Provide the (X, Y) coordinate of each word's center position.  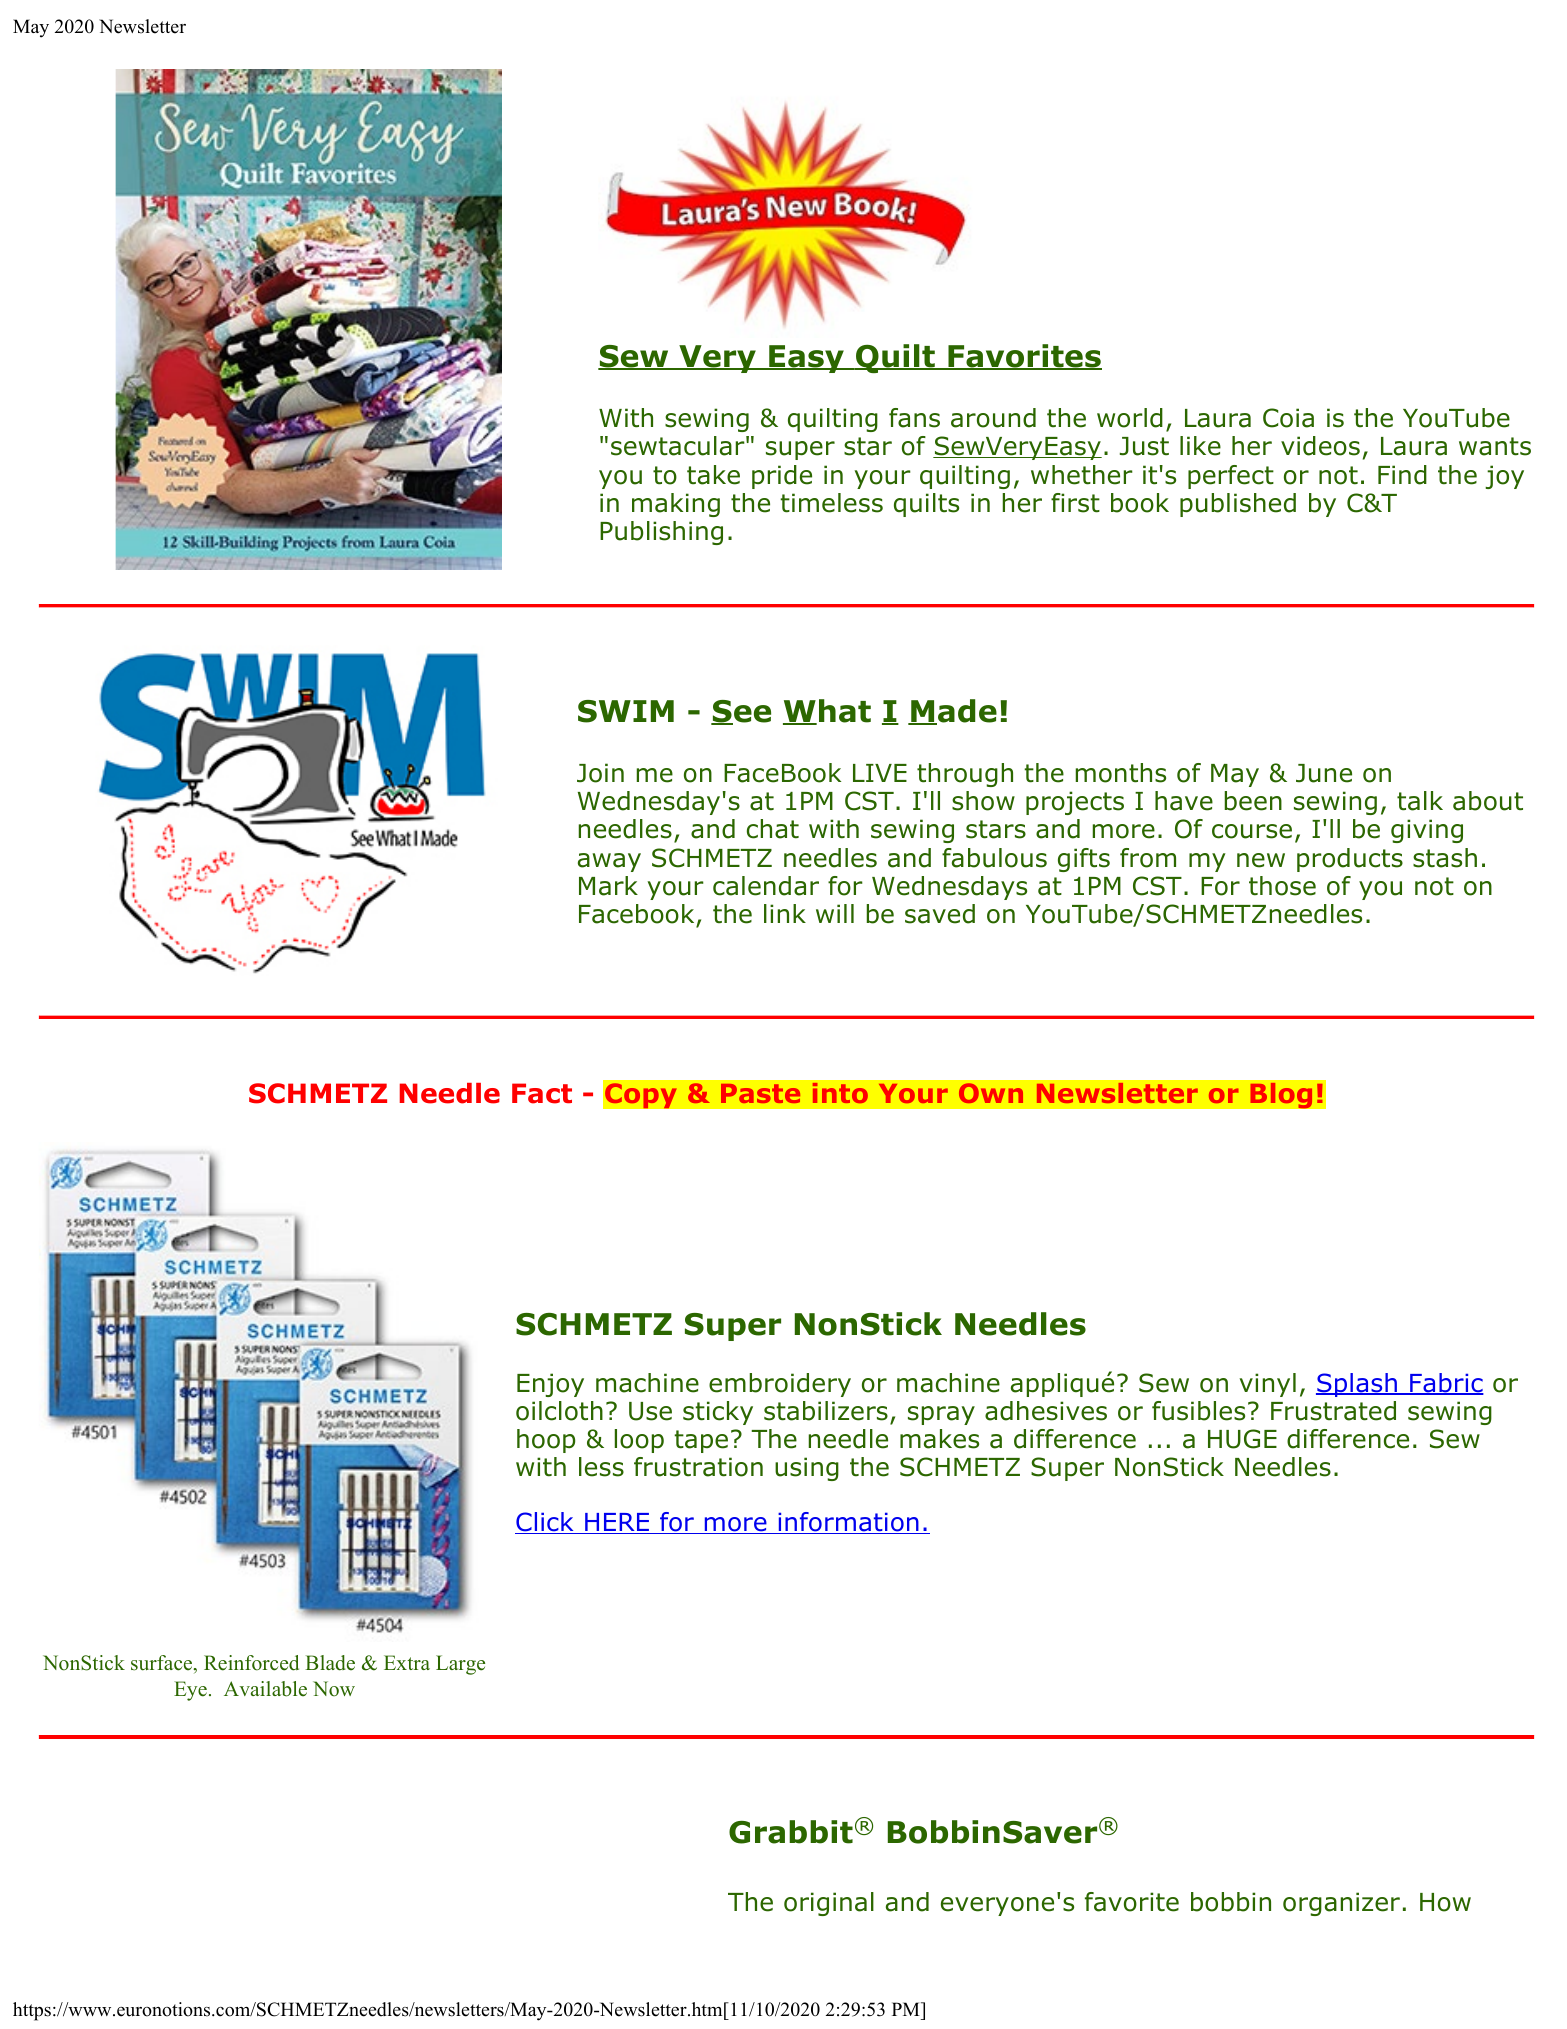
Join (600, 773)
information (848, 1523)
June (1324, 773)
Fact (542, 1093)
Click (545, 1523)
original (829, 1904)
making (676, 505)
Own (991, 1093)
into (840, 1093)
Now (334, 1689)
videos (1320, 446)
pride (782, 477)
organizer (1341, 1904)
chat (773, 829)
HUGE (1242, 1439)
